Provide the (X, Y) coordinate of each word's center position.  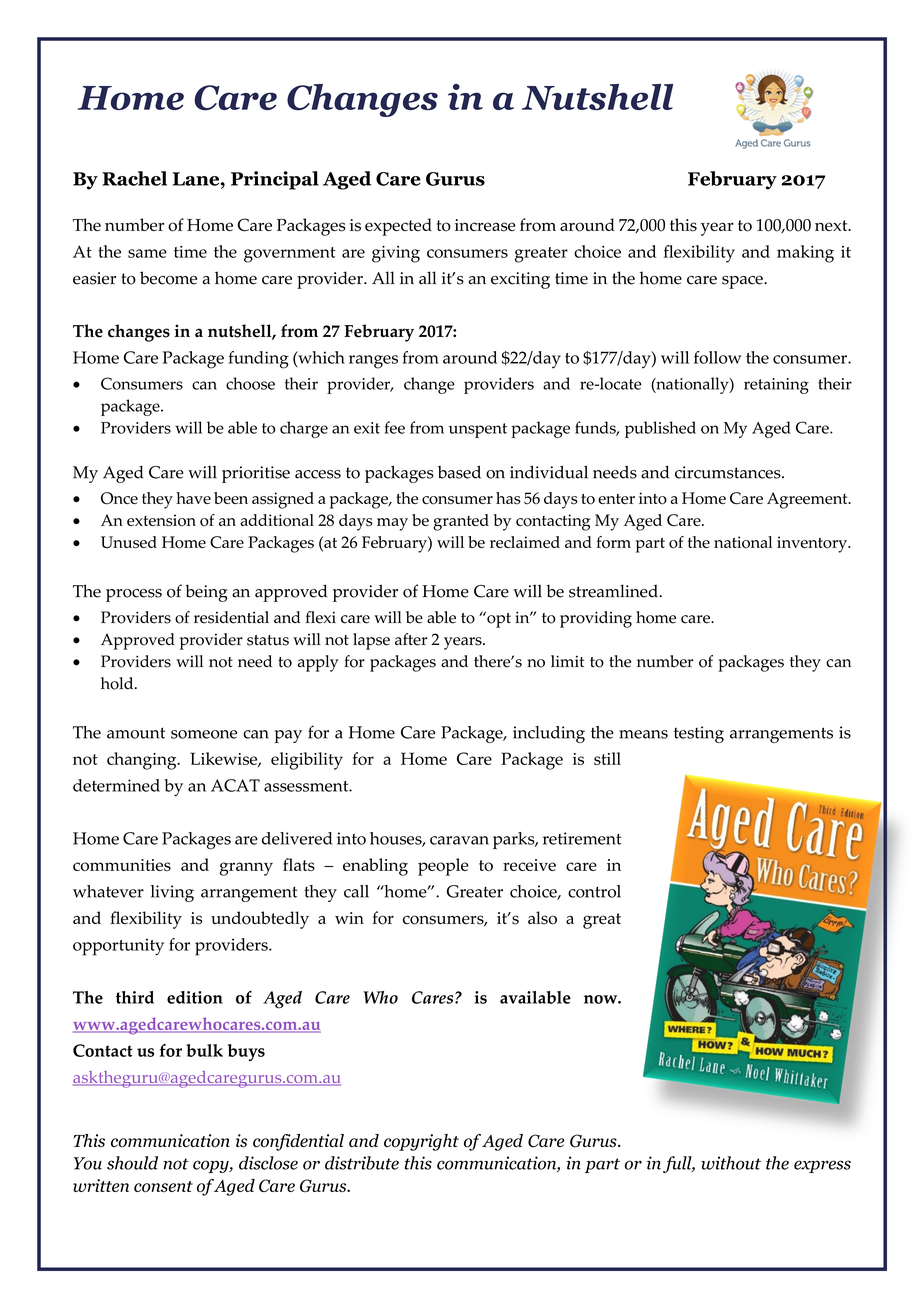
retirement (582, 838)
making (805, 254)
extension (161, 520)
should (132, 1163)
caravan (459, 840)
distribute (362, 1163)
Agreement (808, 500)
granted (461, 522)
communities (122, 865)
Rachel (134, 178)
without (731, 1163)
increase (485, 225)
